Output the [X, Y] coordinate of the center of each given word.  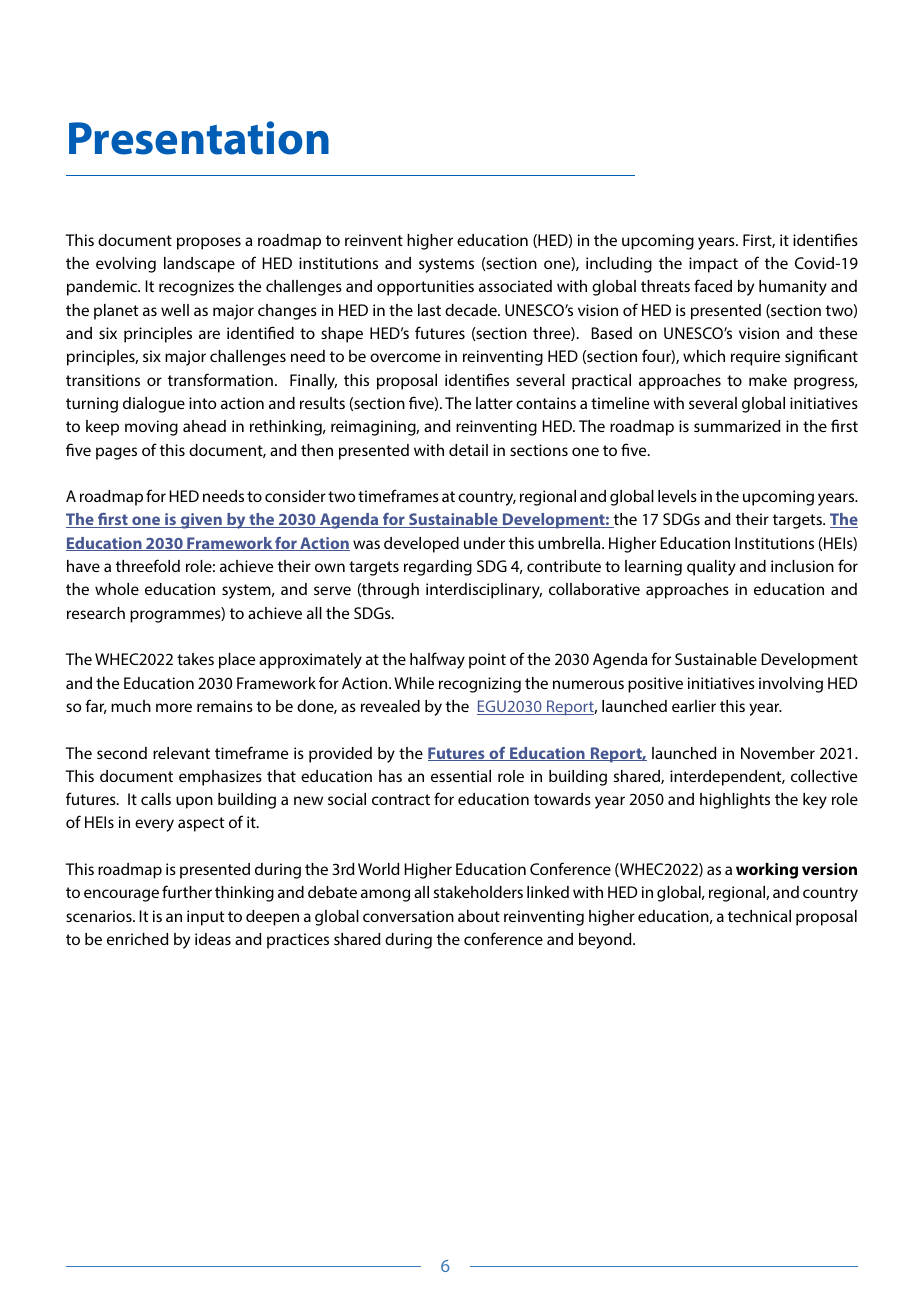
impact [713, 265]
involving [791, 685]
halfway [437, 660]
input [205, 918]
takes [195, 659]
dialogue [154, 405]
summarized [737, 426]
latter [494, 403]
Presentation [199, 138]
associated [515, 286]
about [479, 916]
